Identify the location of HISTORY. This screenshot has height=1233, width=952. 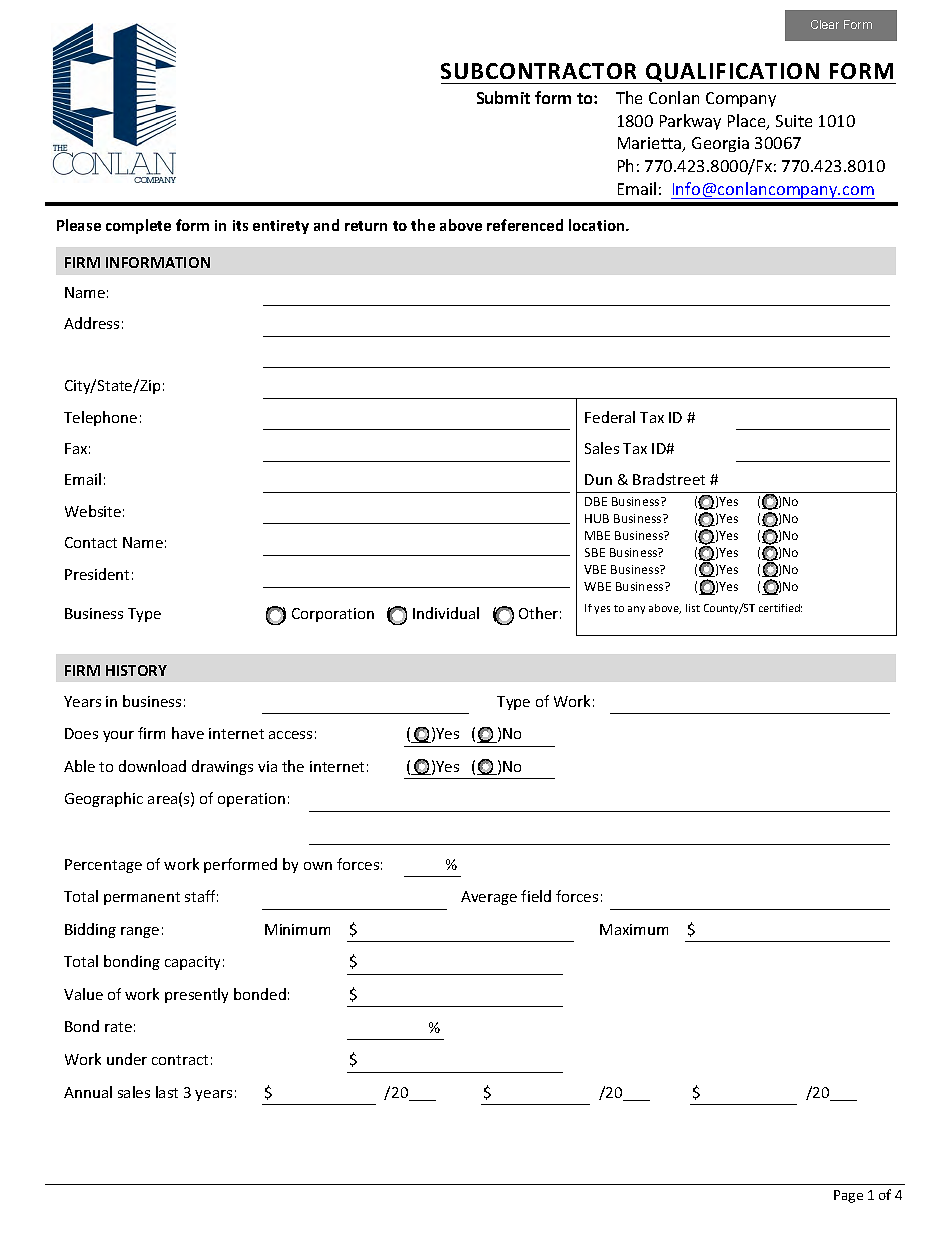
(136, 670).
